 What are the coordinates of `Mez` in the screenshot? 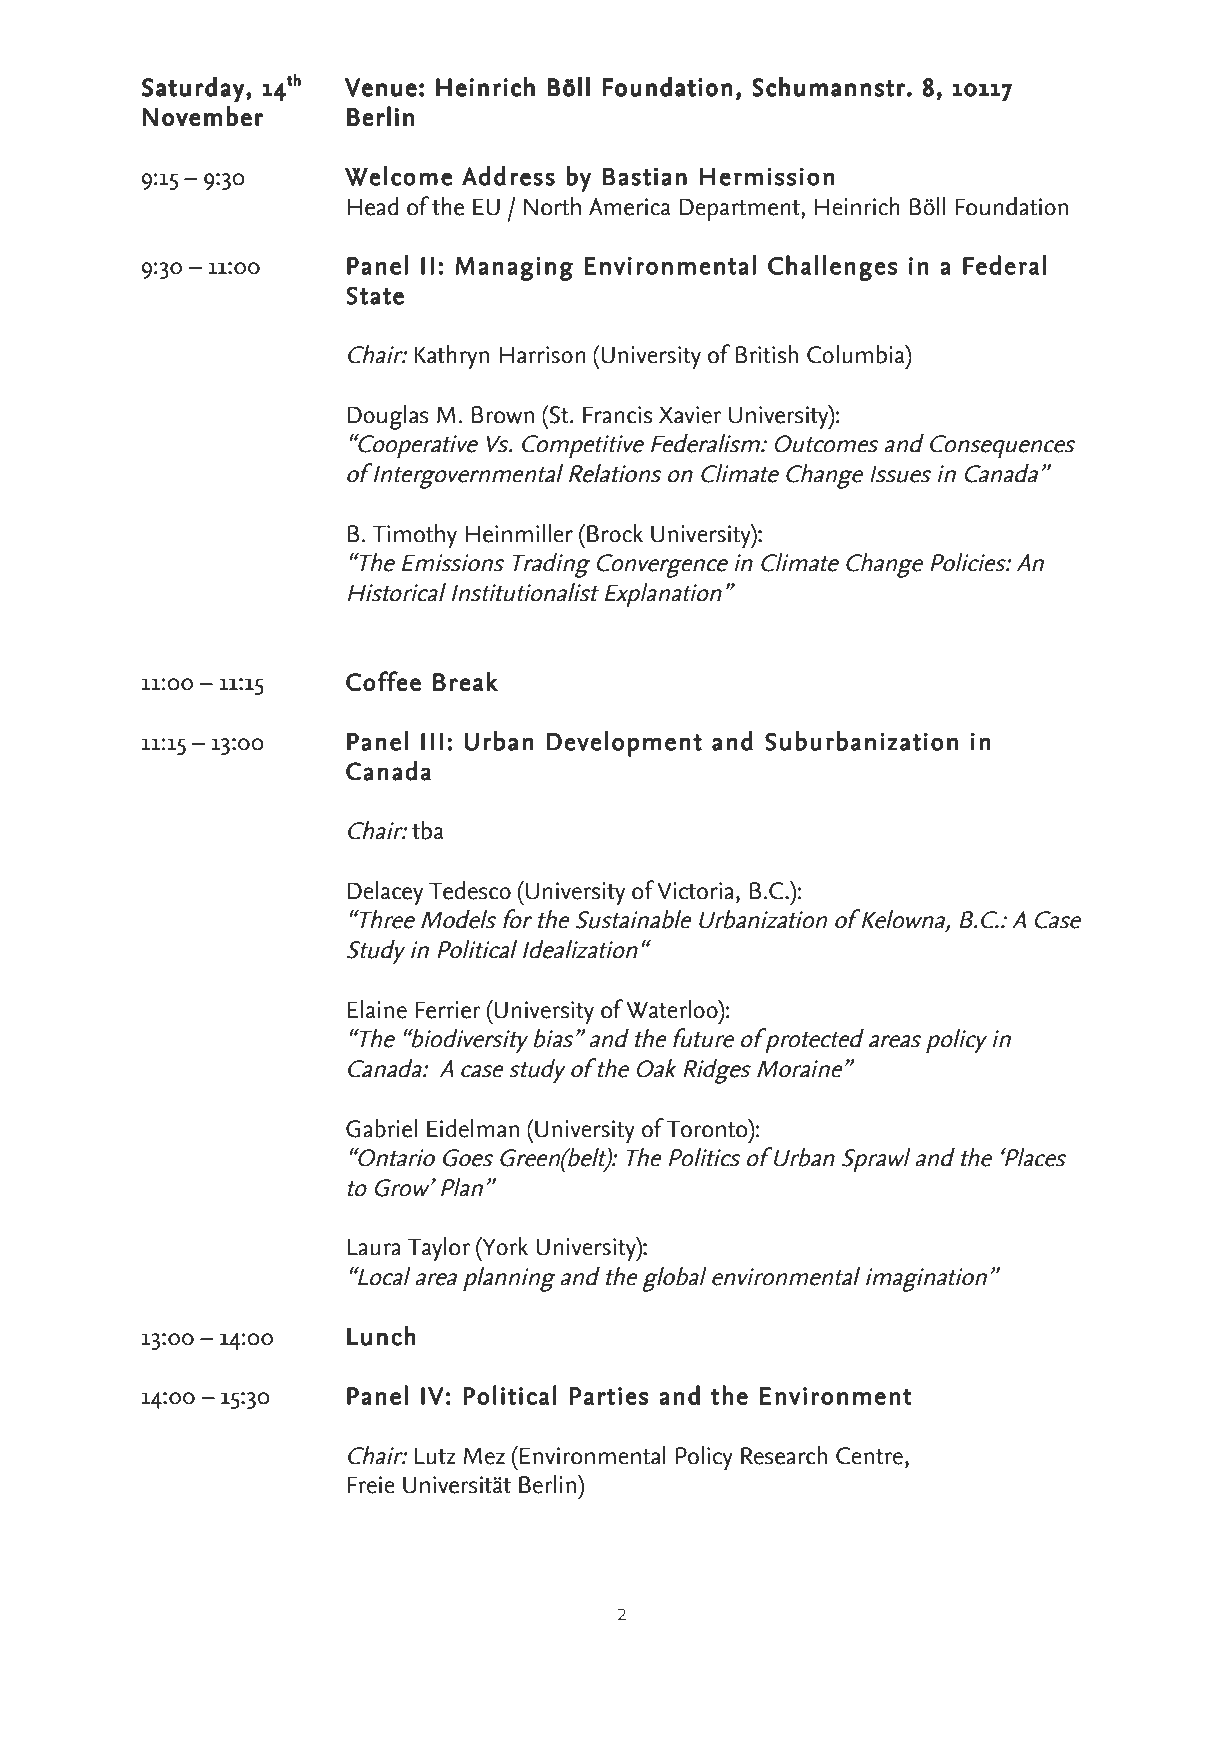 It's located at (484, 1456).
